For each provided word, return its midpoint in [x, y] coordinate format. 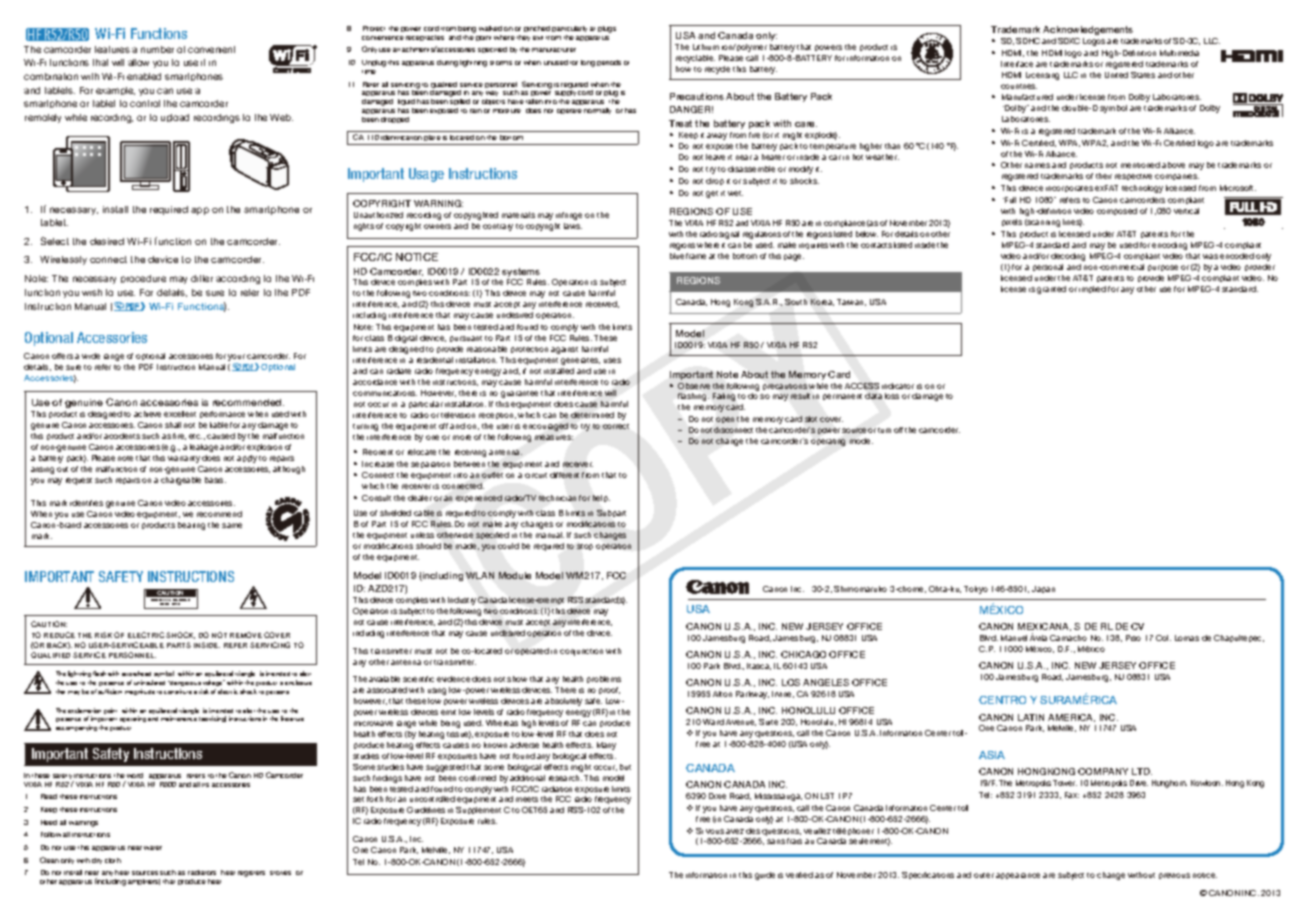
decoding [1068, 257]
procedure [143, 279]
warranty [184, 459]
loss [892, 396]
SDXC [1069, 41]
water [153, 848]
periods [609, 63]
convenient [211, 49]
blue [677, 256]
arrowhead [136, 673]
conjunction [581, 652]
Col [1163, 638]
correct [616, 426]
